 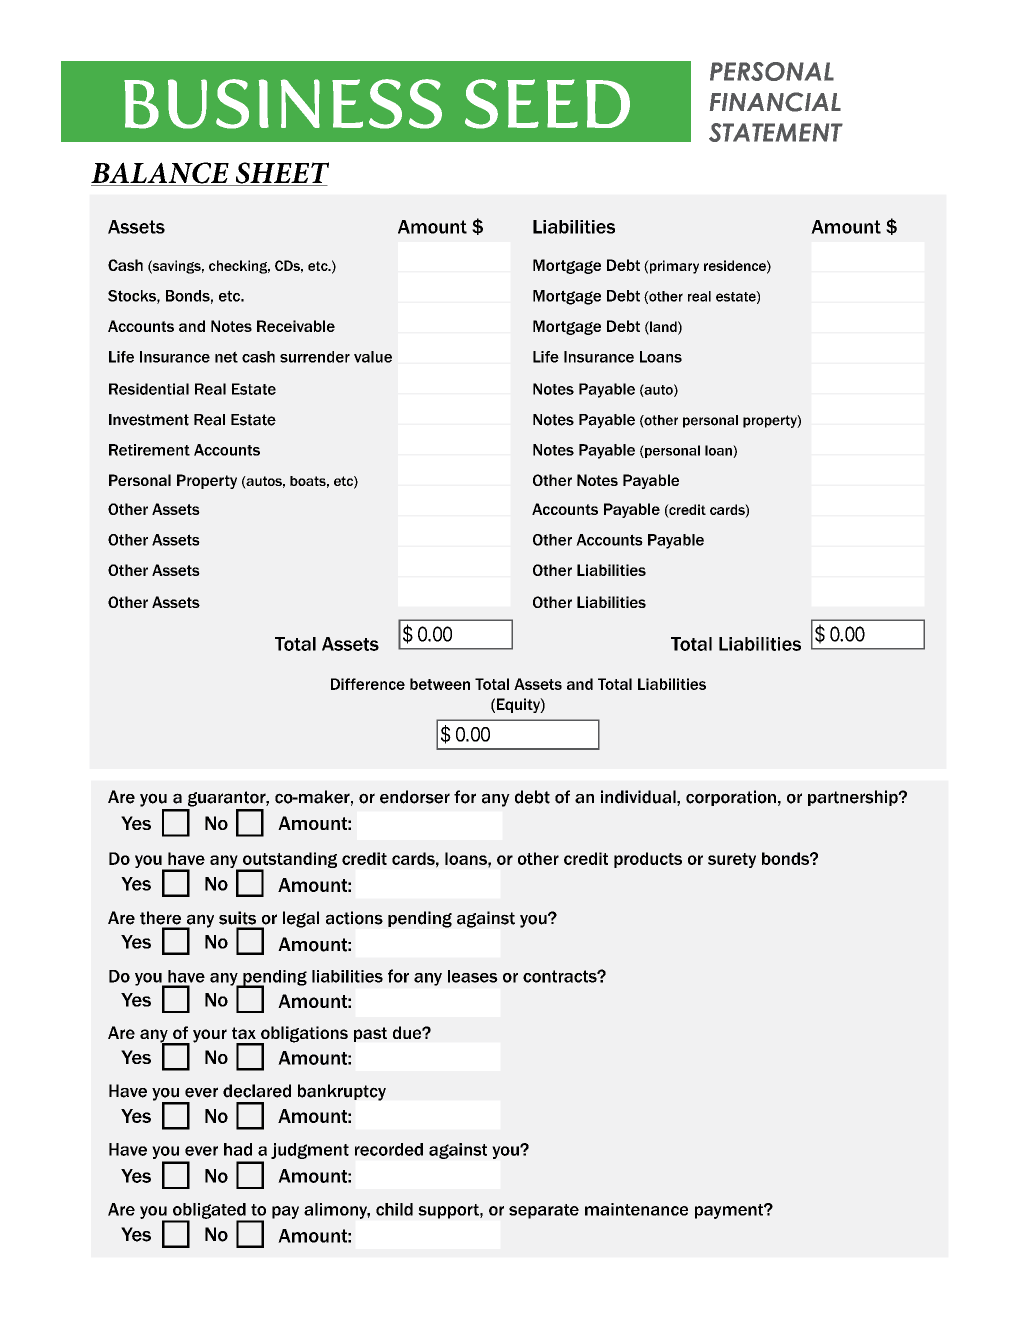 I want to click on SEED, so click(x=547, y=104).
